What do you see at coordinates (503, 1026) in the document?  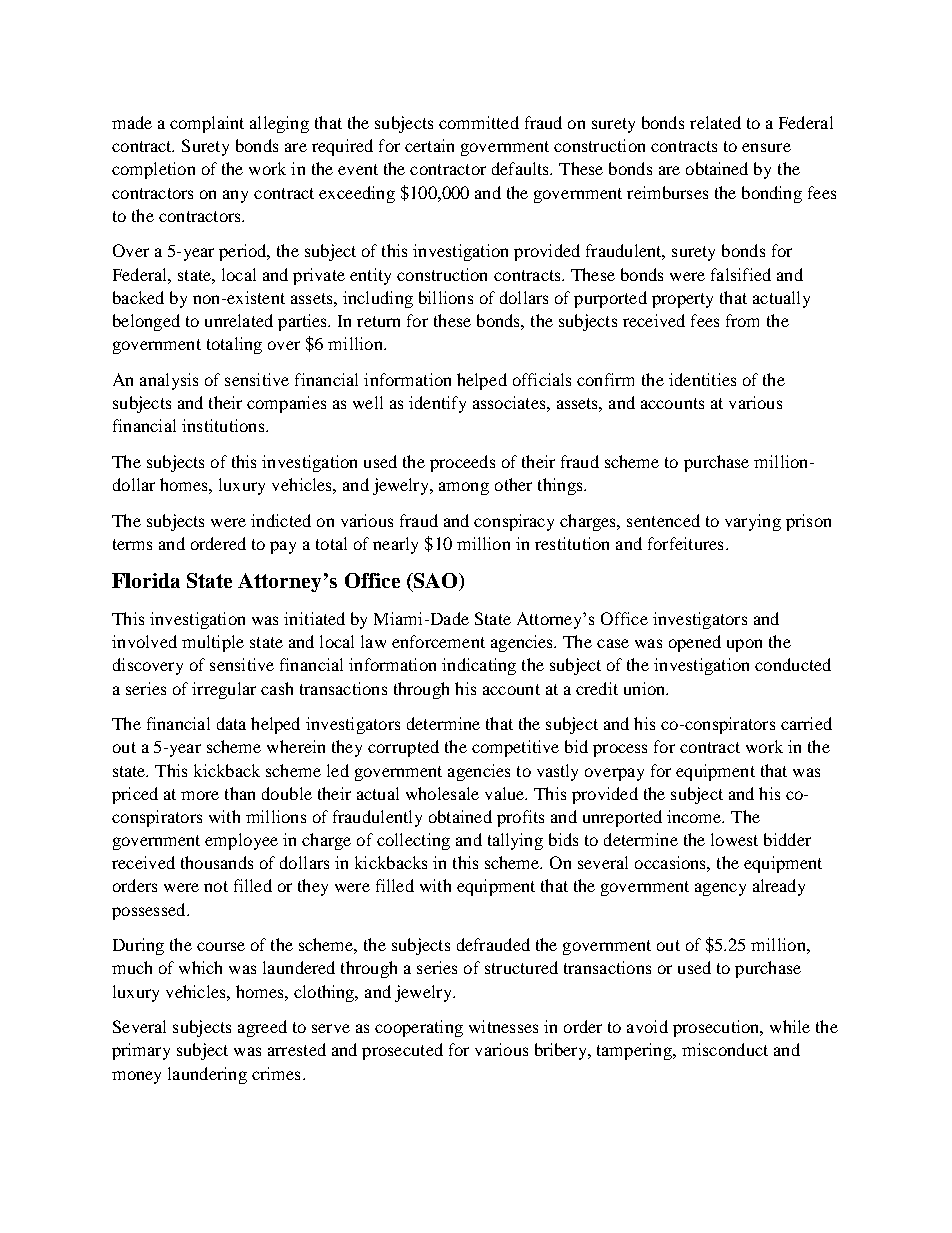 I see `witnesses` at bounding box center [503, 1026].
